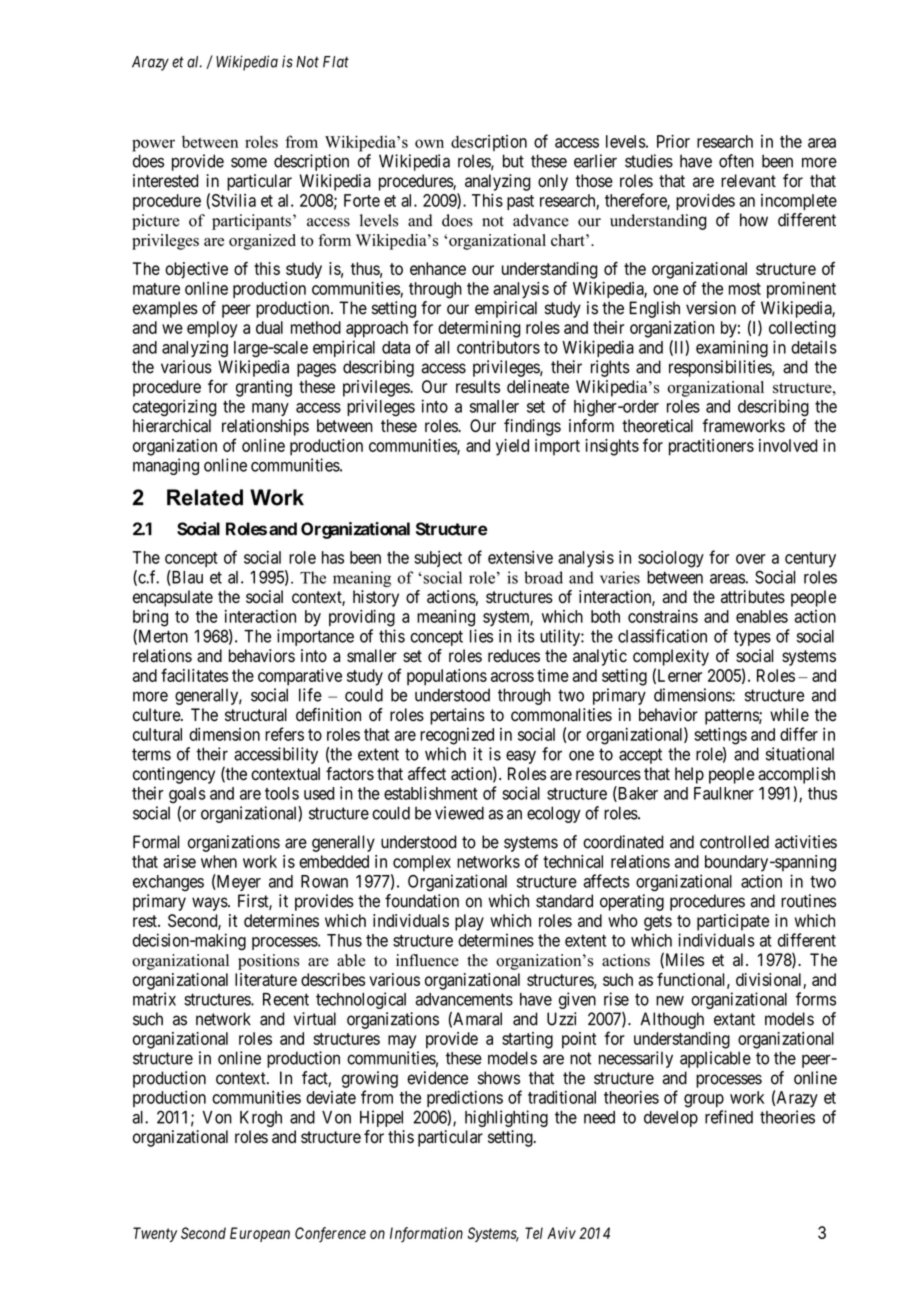  Describe the element at coordinates (736, 161) in the screenshot. I see `often` at that location.
